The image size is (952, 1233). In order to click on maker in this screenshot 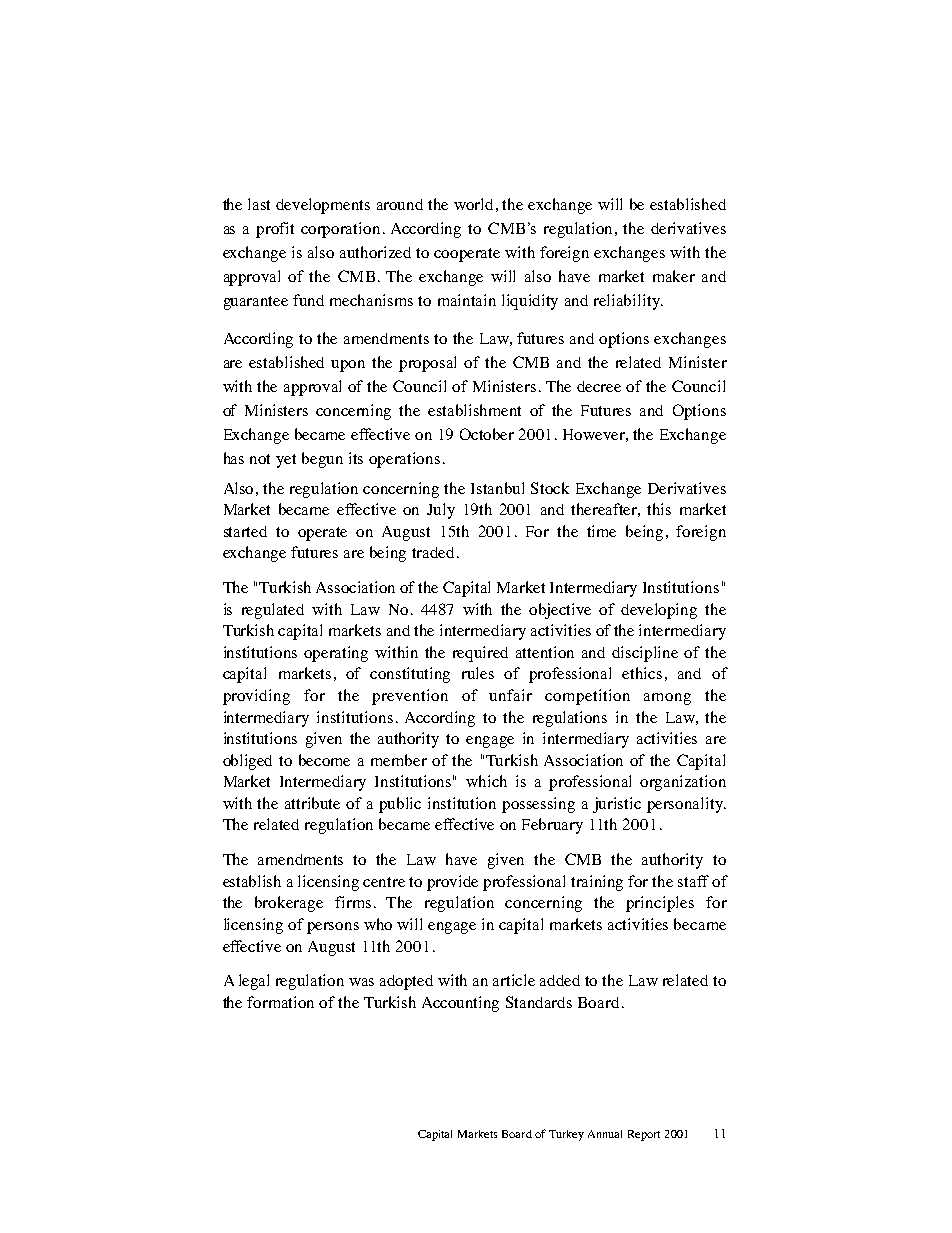, I will do `click(674, 276)`.
